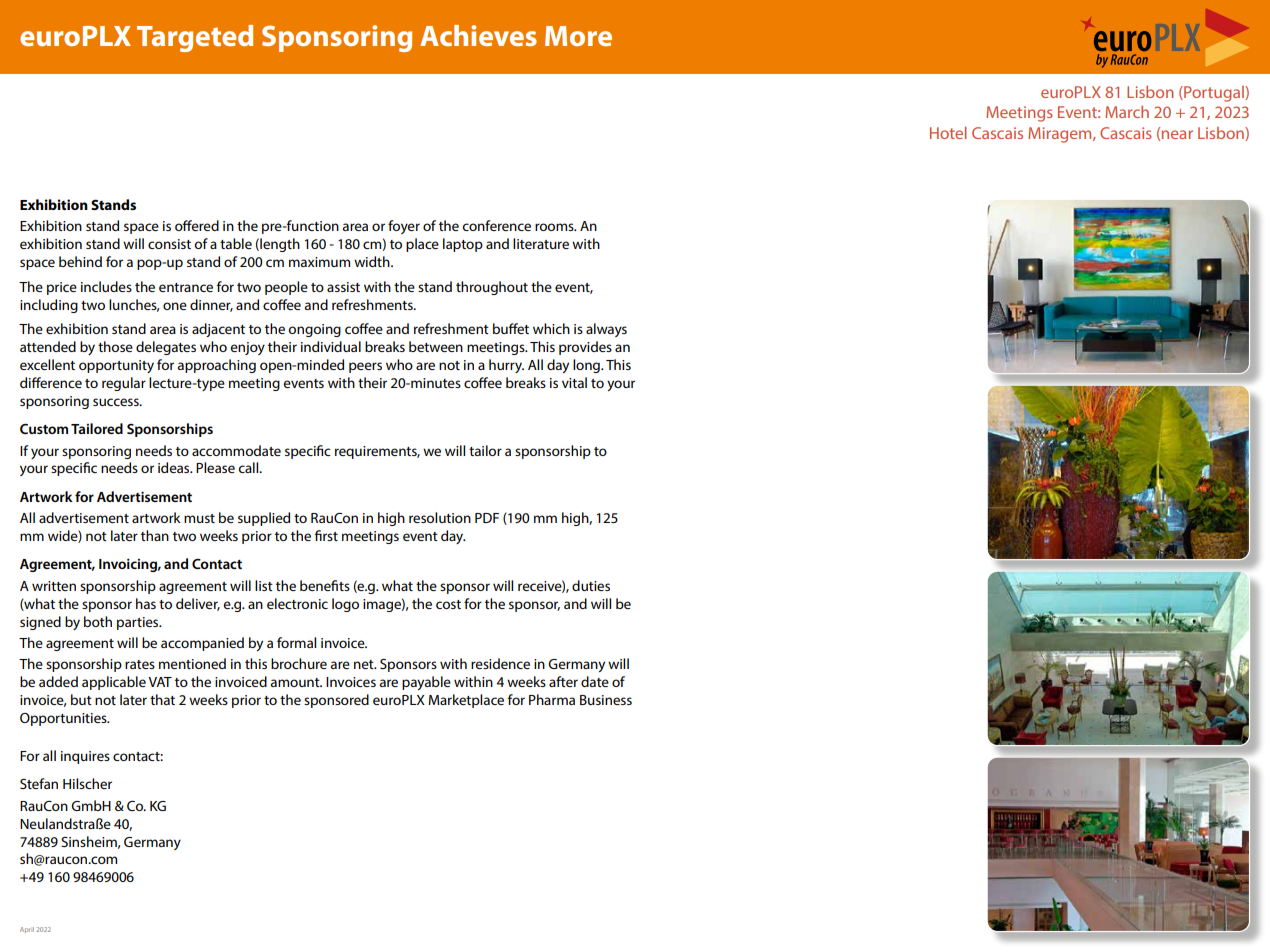 This page has width=1270, height=952. Describe the element at coordinates (552, 699) in the page. I see `Pharma` at that location.
